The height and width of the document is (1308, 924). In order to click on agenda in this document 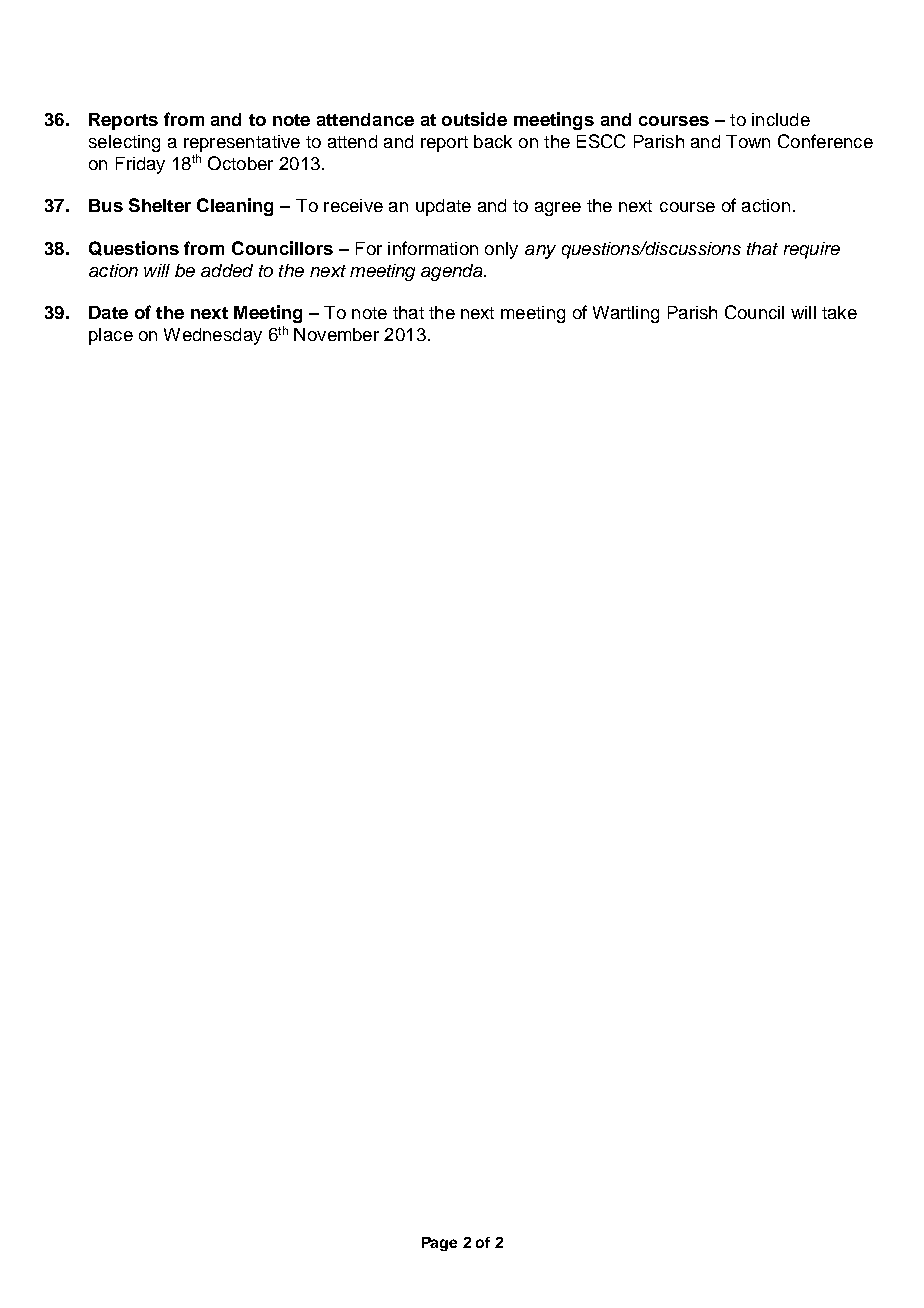, I will do `click(453, 272)`.
